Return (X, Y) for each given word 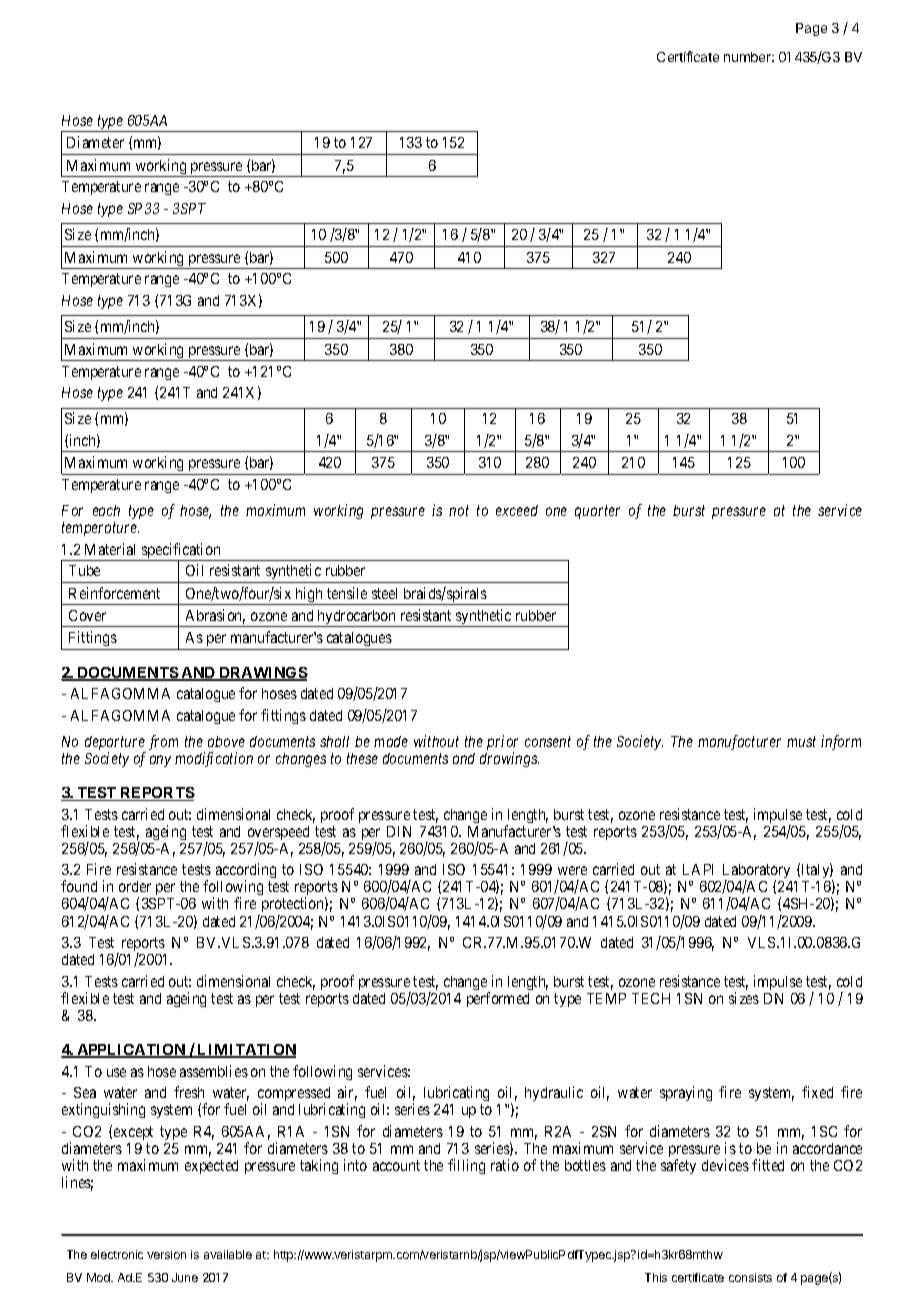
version (166, 1254)
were (572, 870)
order (135, 886)
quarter (597, 512)
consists (750, 1277)
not (459, 511)
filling (466, 1166)
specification (181, 552)
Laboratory (757, 873)
